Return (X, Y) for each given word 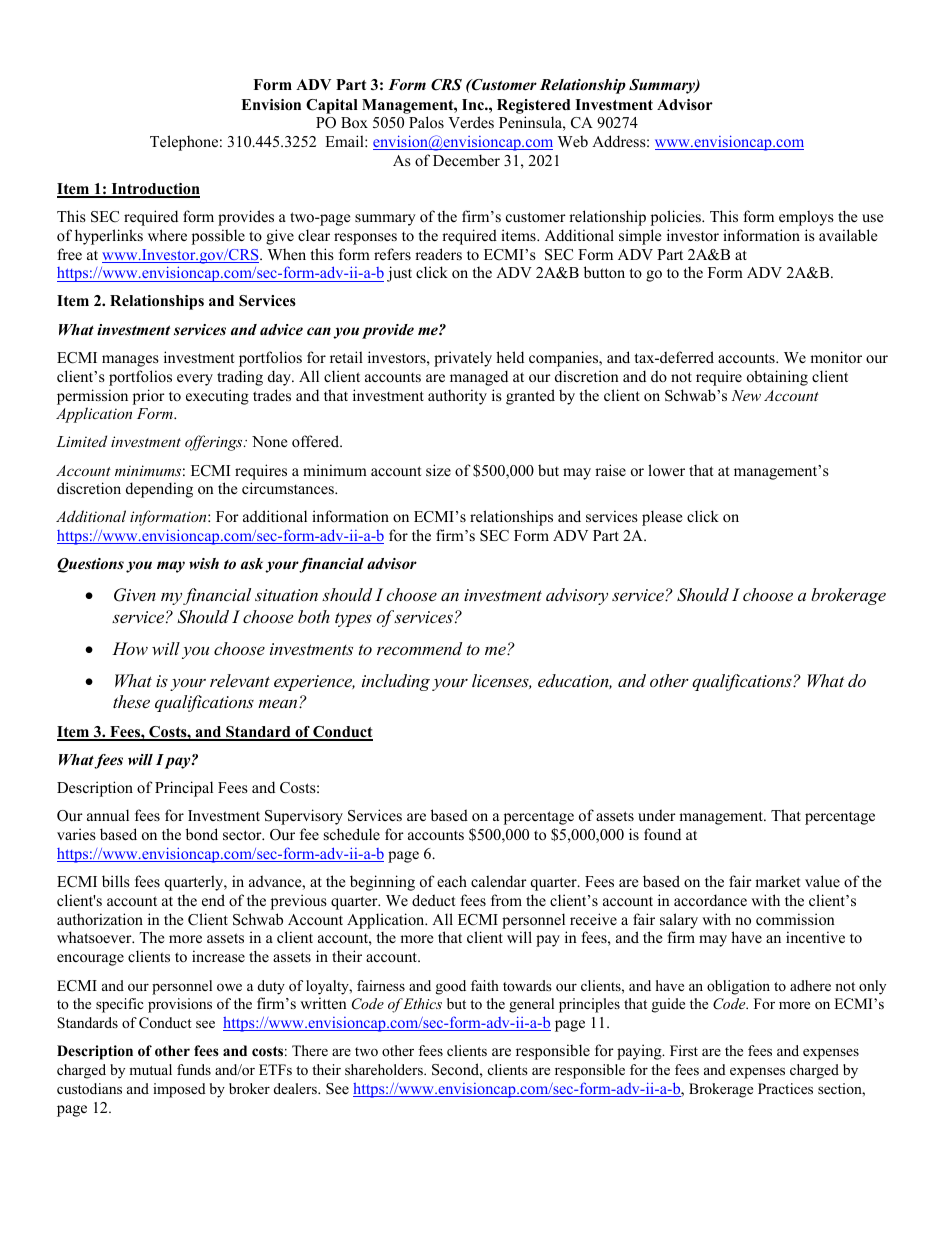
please (662, 518)
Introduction (154, 190)
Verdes (471, 122)
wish (204, 563)
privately (463, 359)
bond (202, 834)
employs (806, 218)
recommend (419, 648)
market (777, 881)
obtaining (777, 378)
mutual (150, 1069)
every (195, 380)
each (452, 881)
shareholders (385, 1069)
